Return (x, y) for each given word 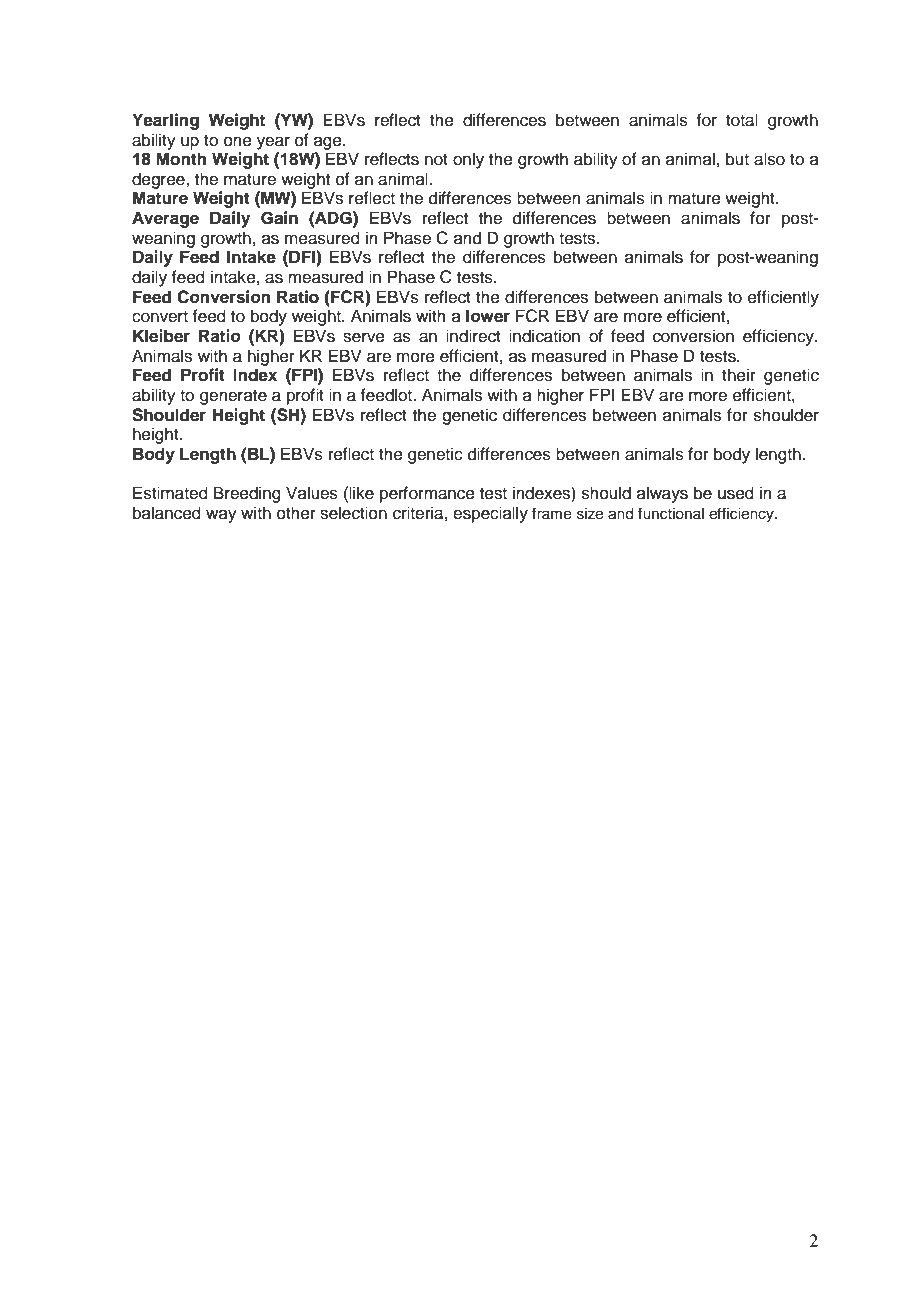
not (436, 160)
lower (488, 316)
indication (544, 336)
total (742, 120)
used (736, 493)
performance (427, 494)
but (737, 159)
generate (233, 397)
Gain (279, 218)
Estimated (170, 493)
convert (160, 317)
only (468, 160)
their (739, 375)
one (238, 141)
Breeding (247, 494)
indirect (473, 336)
